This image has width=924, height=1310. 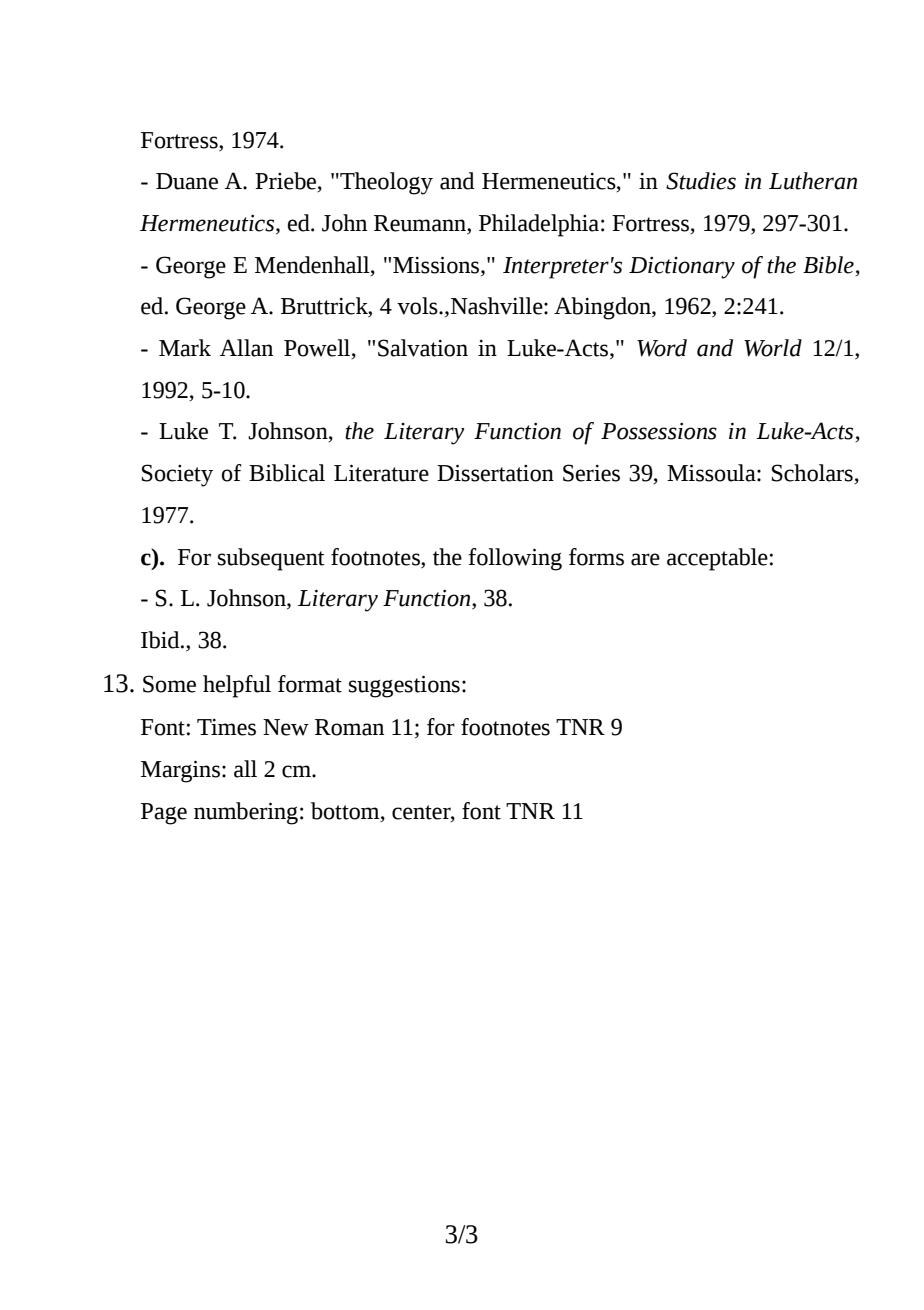 I want to click on numbering, so click(x=246, y=813).
